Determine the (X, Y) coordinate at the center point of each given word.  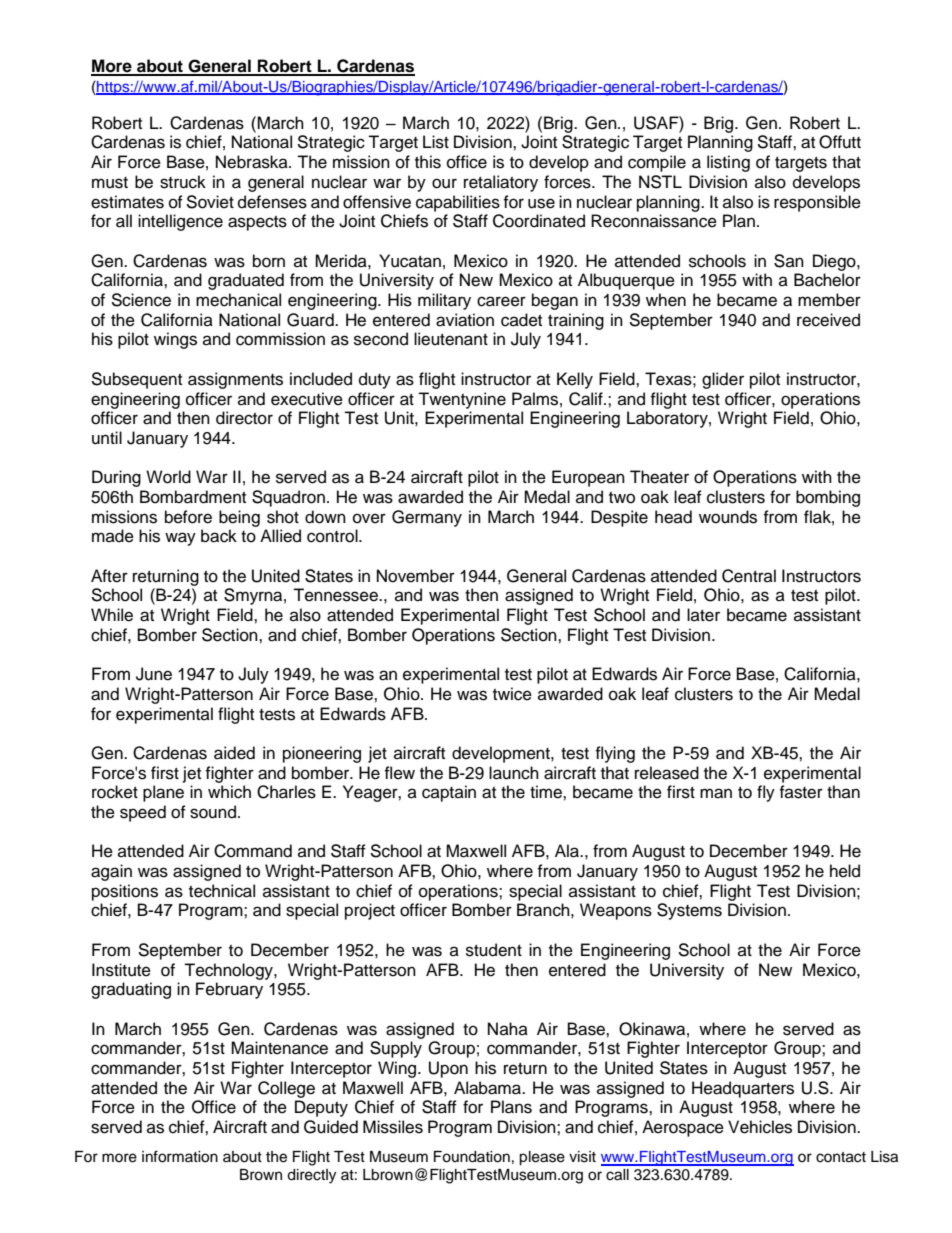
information (180, 1156)
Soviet (210, 202)
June (154, 674)
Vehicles (760, 1127)
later (703, 615)
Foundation (472, 1157)
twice (512, 694)
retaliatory (501, 183)
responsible (817, 203)
